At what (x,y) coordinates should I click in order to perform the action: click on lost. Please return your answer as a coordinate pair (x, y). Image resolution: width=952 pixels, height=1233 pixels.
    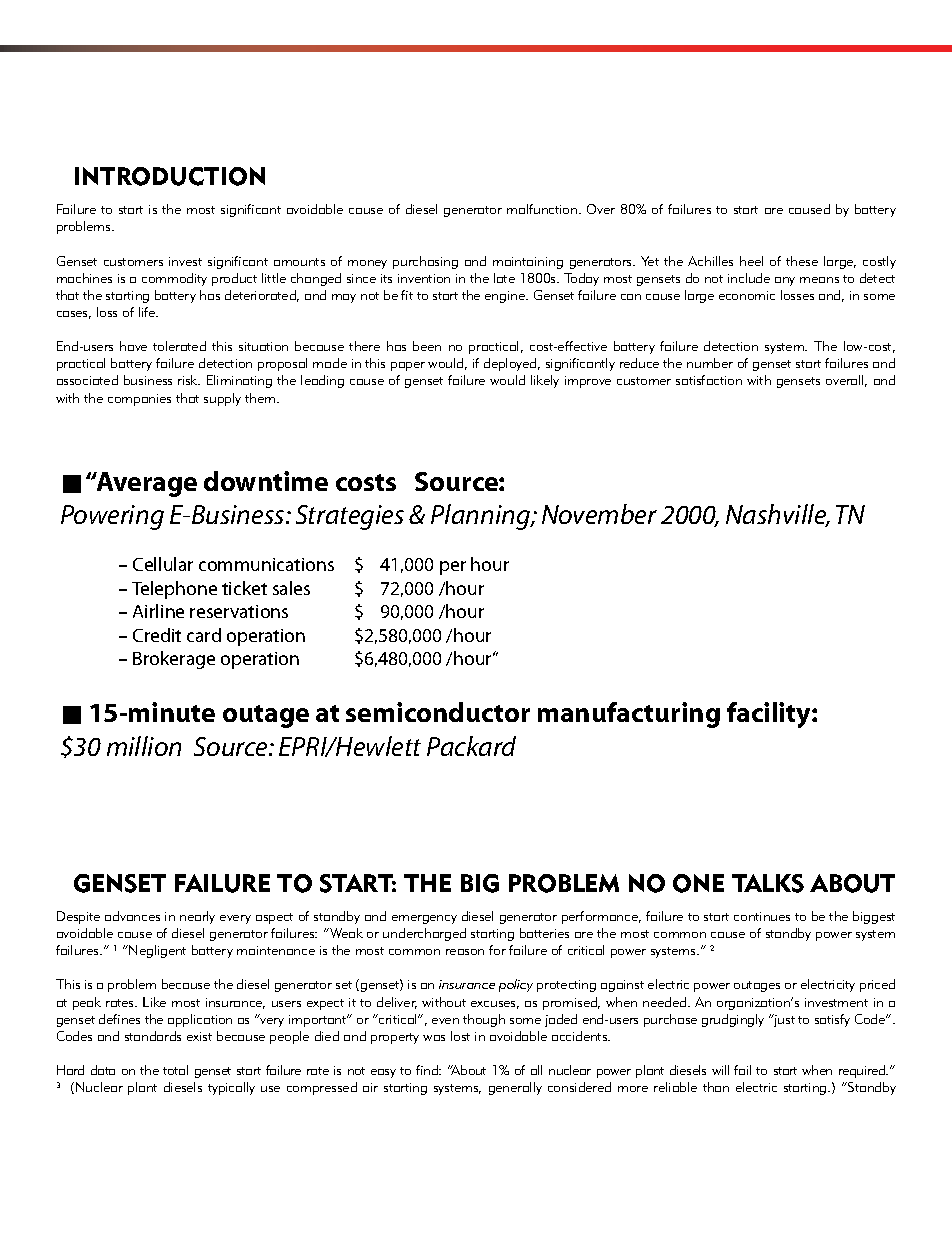
    Looking at the image, I should click on (460, 1036).
